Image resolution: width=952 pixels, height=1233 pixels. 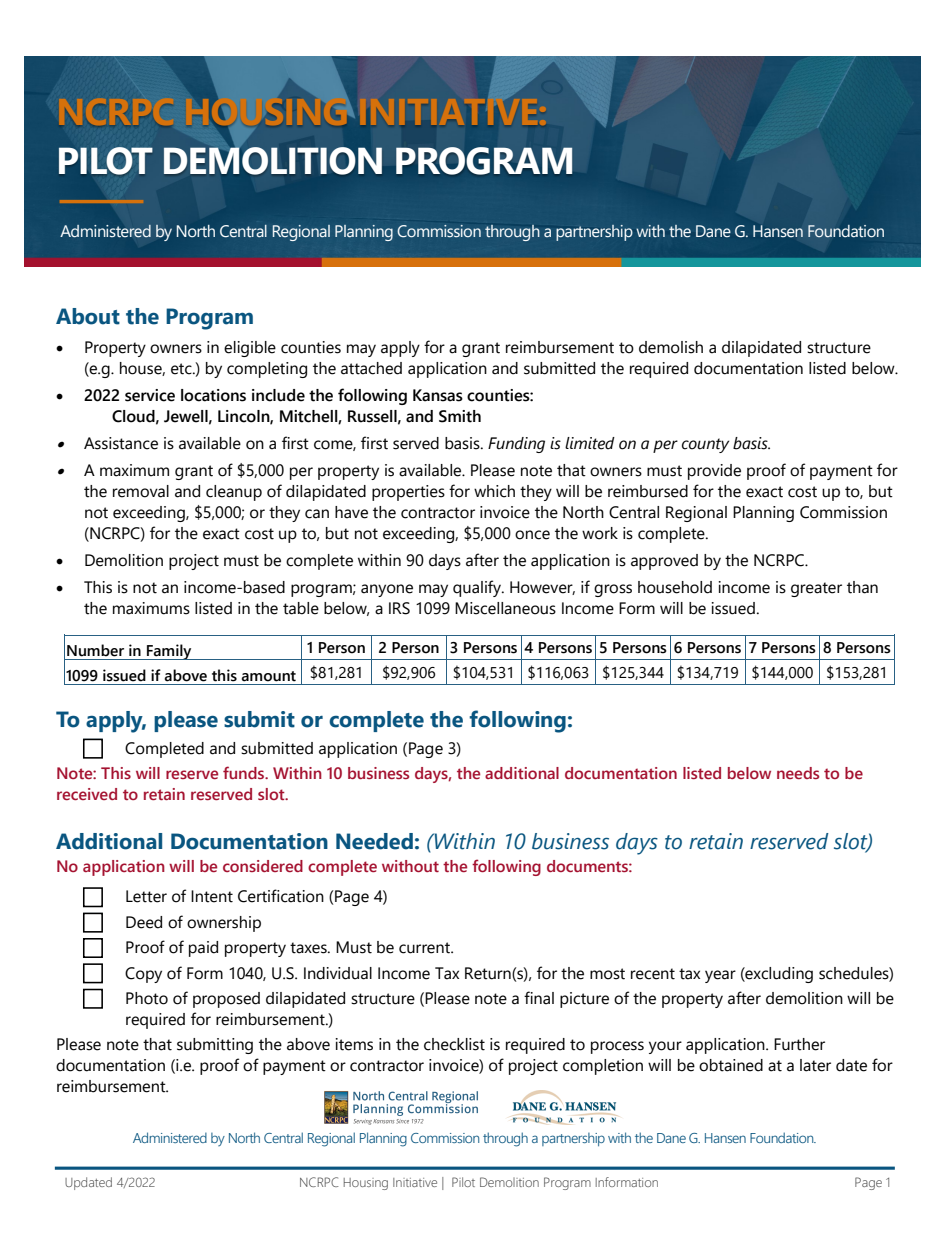 I want to click on which, so click(x=494, y=491).
